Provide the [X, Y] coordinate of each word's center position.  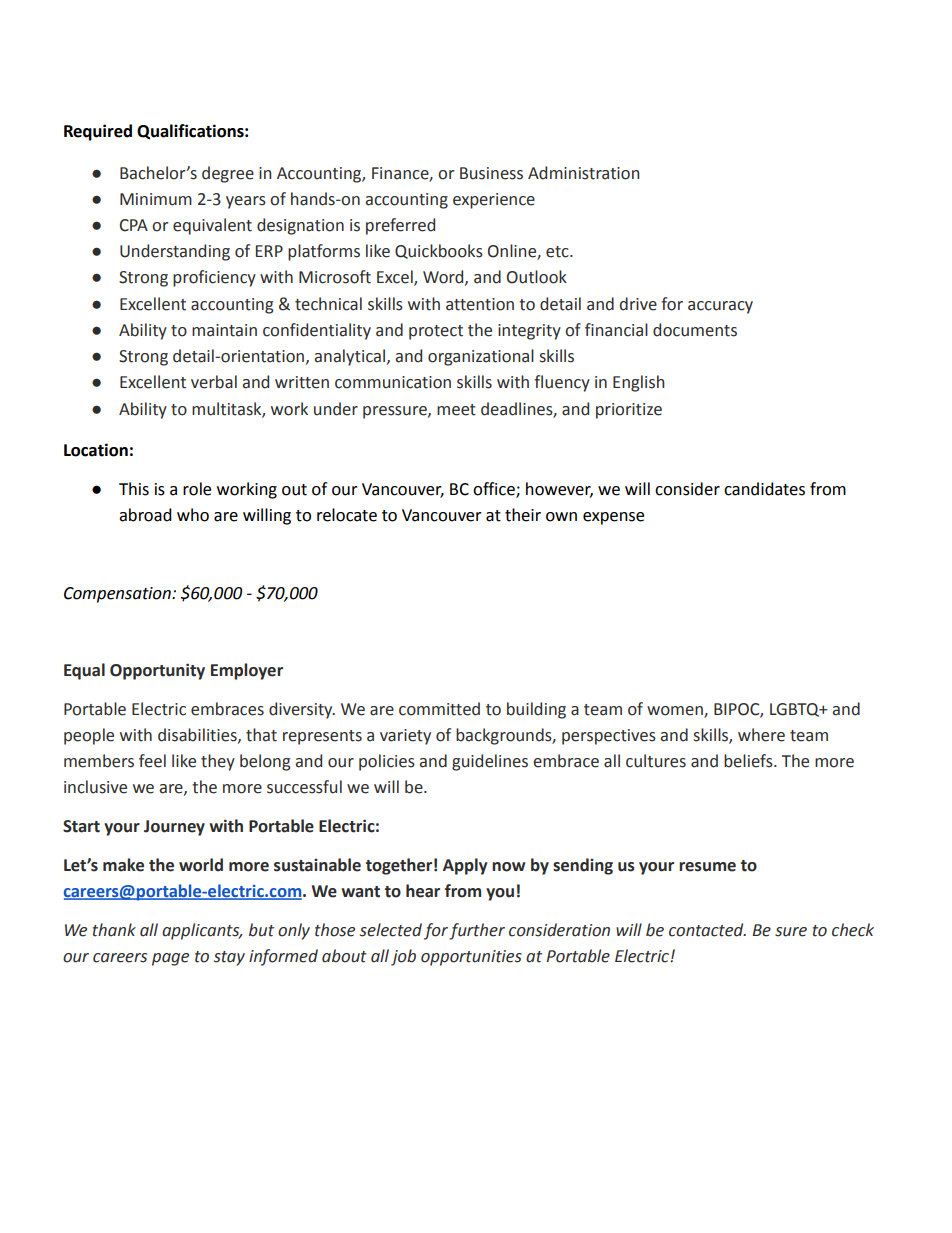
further [477, 931]
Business [491, 173]
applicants [202, 931]
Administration [583, 173]
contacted [707, 930]
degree [228, 174]
